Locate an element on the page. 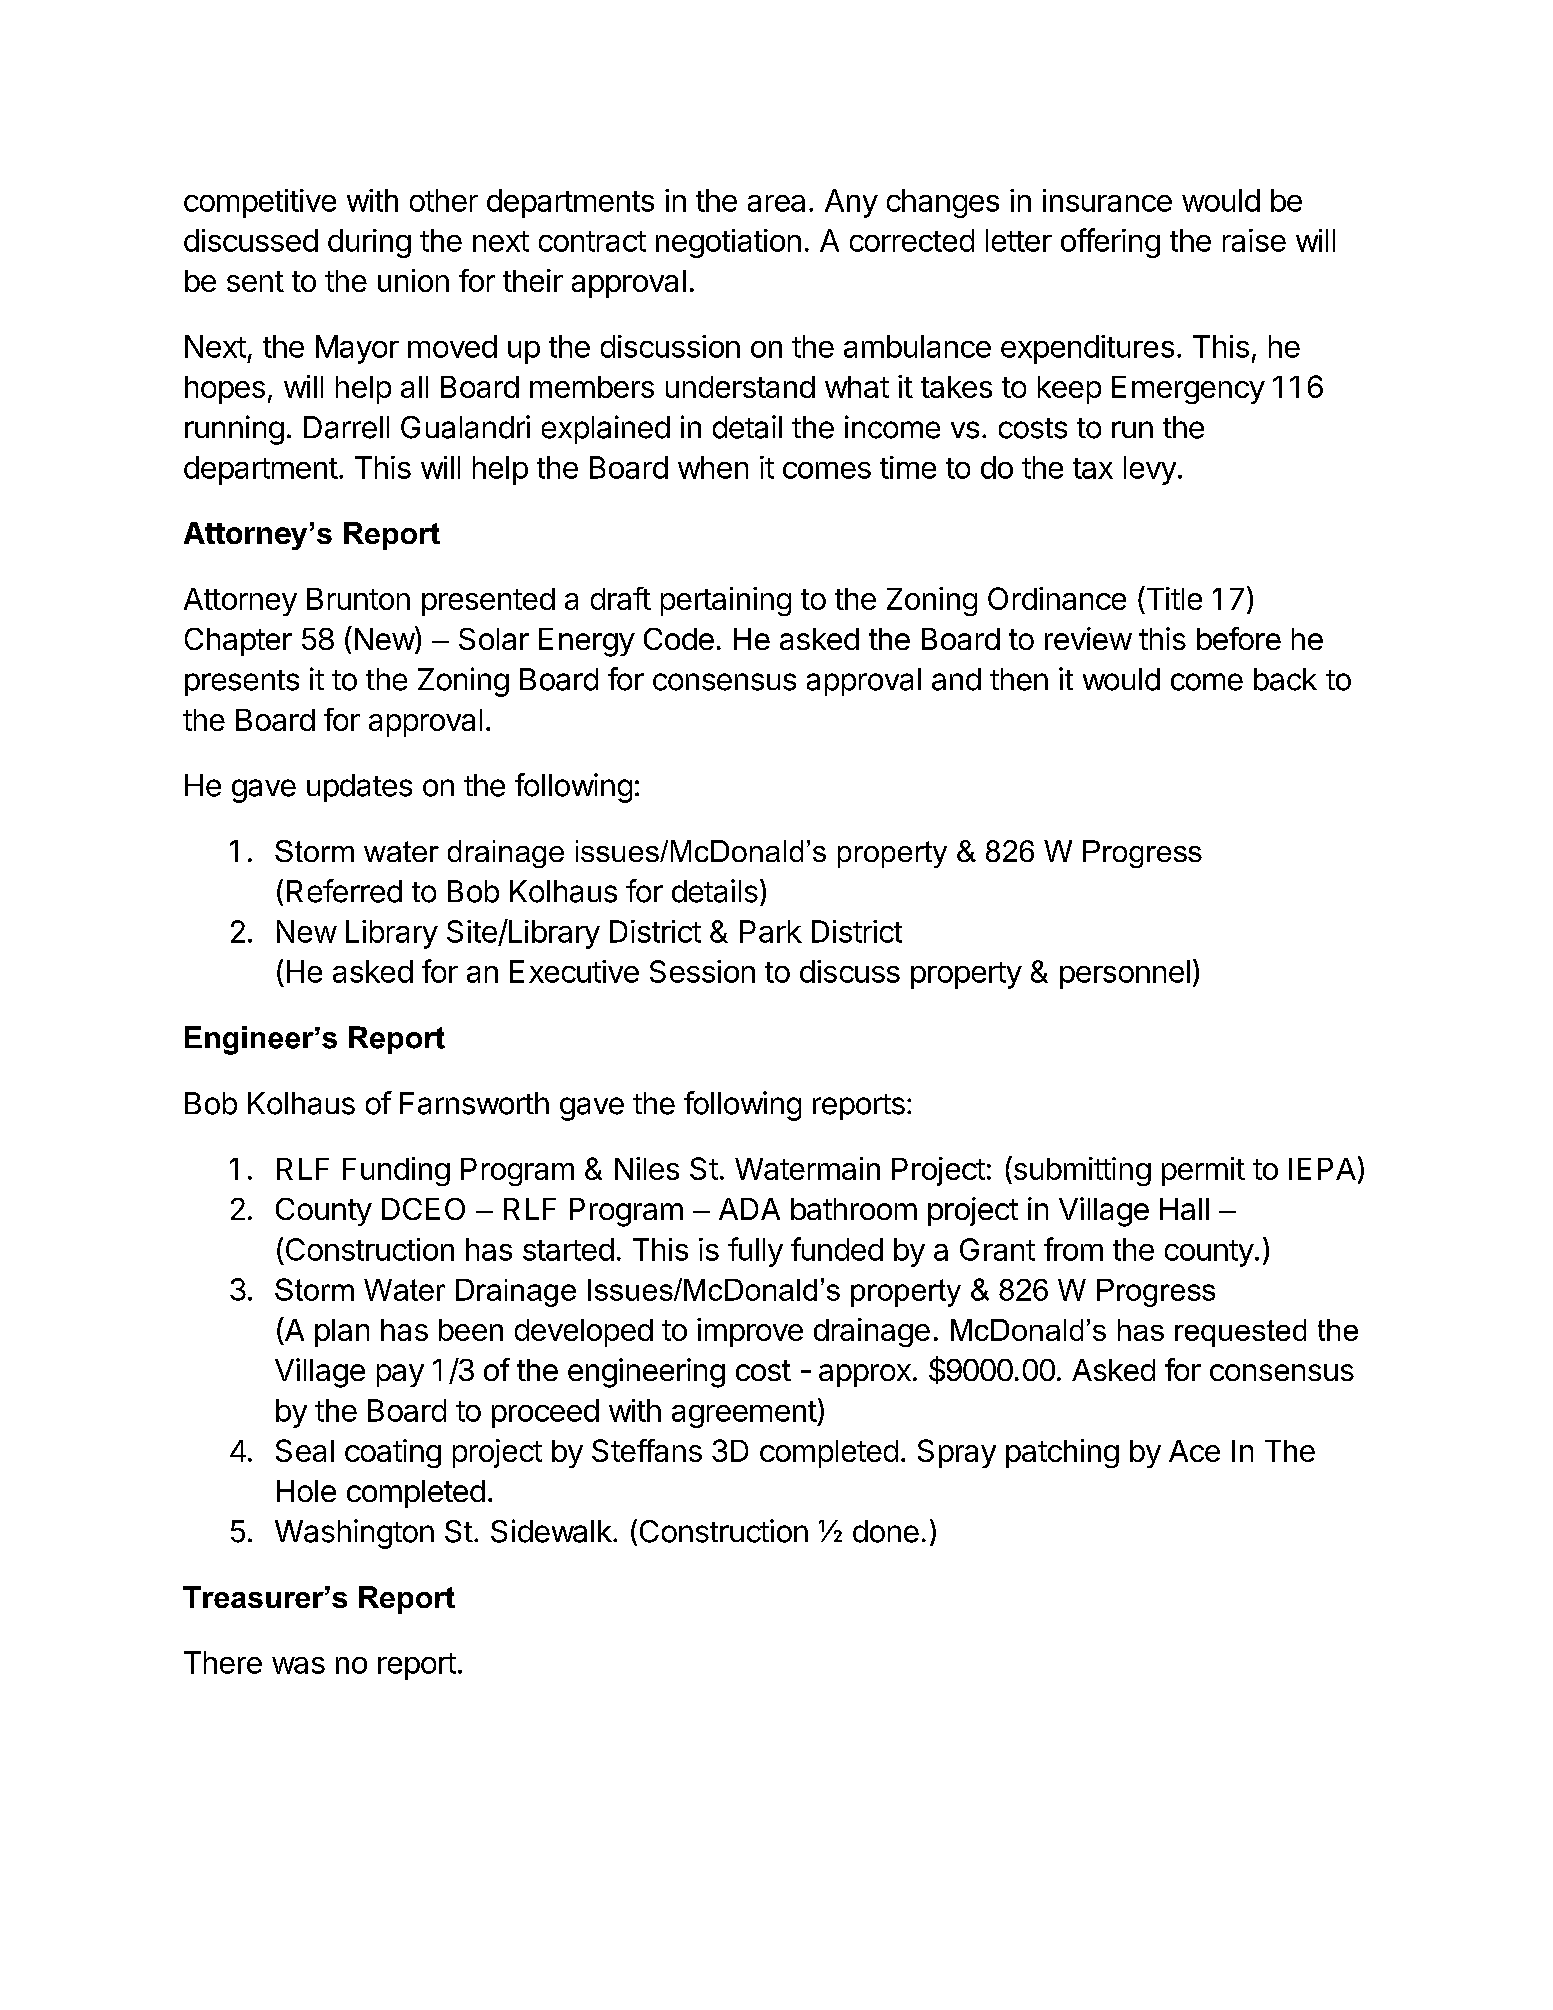 The height and width of the document is (2010, 1553). Park is located at coordinates (771, 931).
